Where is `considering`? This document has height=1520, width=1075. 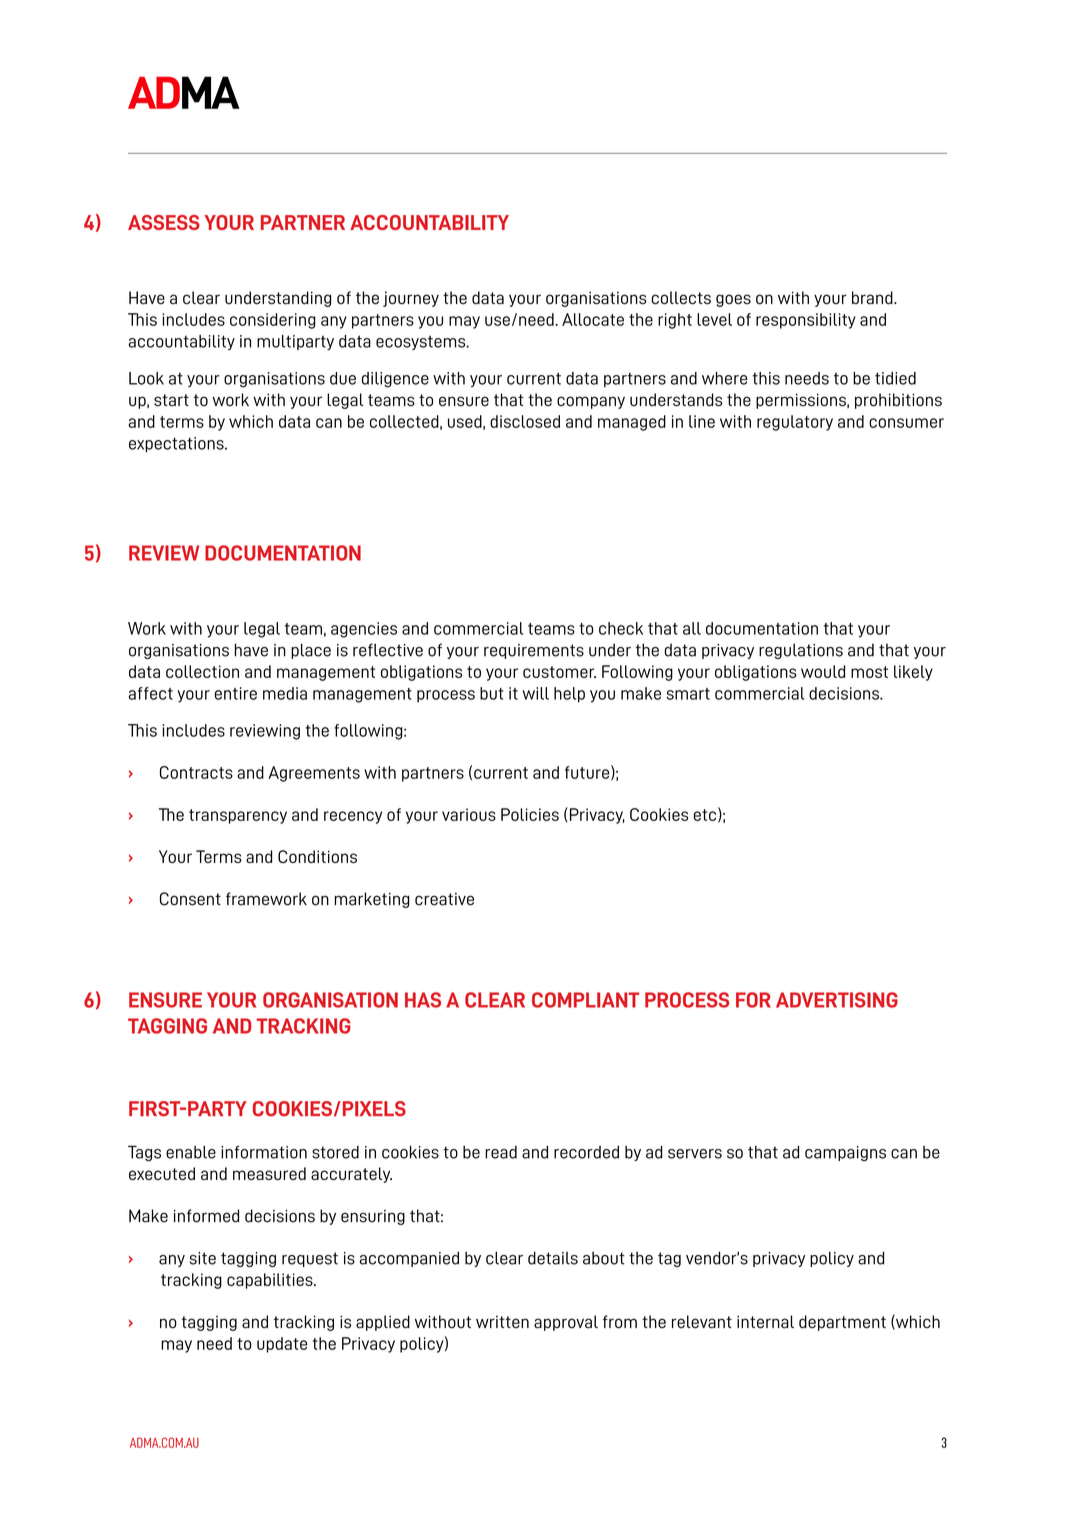 considering is located at coordinates (273, 321).
